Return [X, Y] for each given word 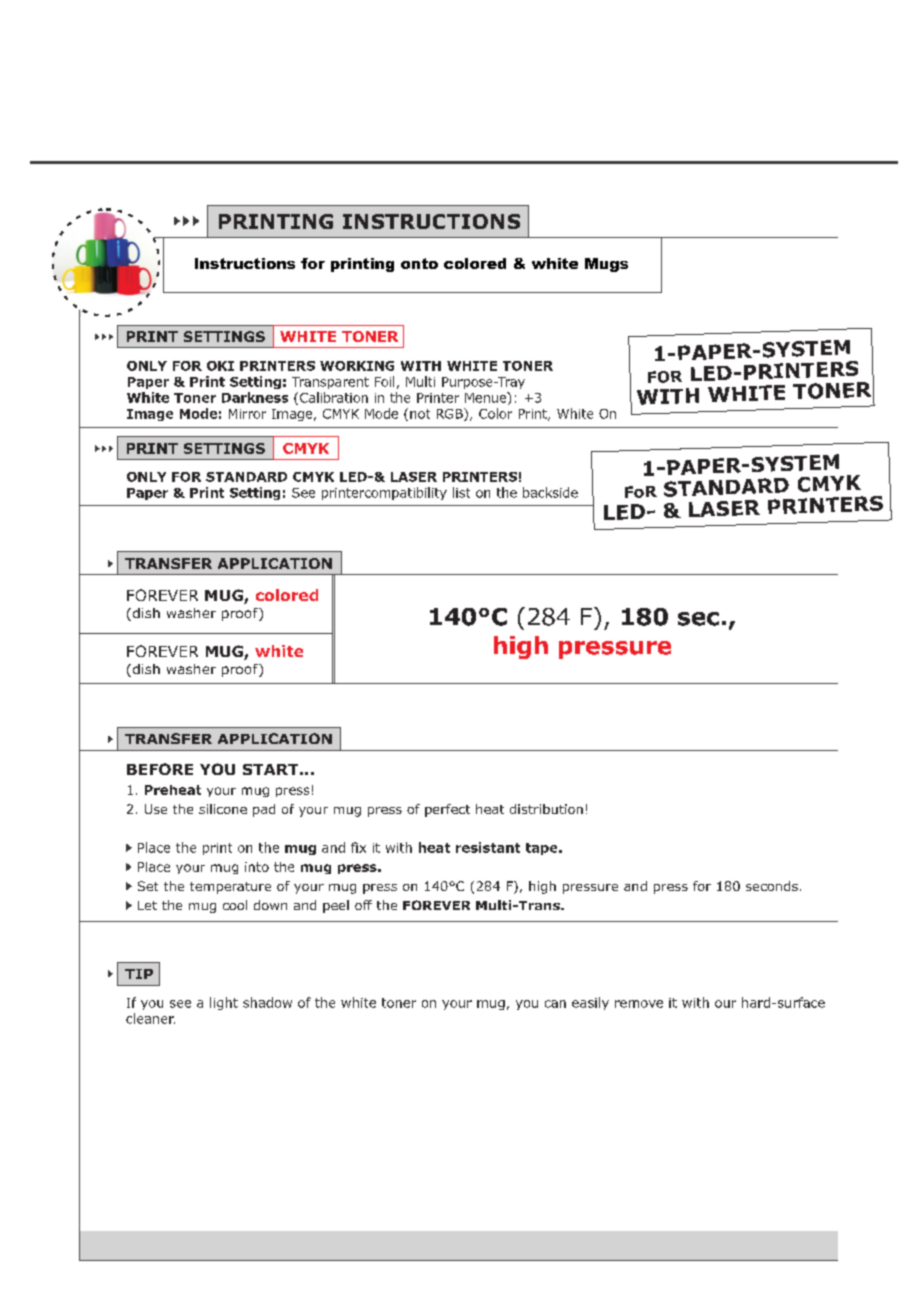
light [224, 1003]
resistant [488, 847]
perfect [447, 810]
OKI [220, 366]
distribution [546, 809]
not [420, 414]
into [257, 867]
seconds [772, 886]
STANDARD [246, 477]
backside [550, 492]
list [461, 492]
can [555, 1004]
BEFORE [160, 769]
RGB [451, 414]
